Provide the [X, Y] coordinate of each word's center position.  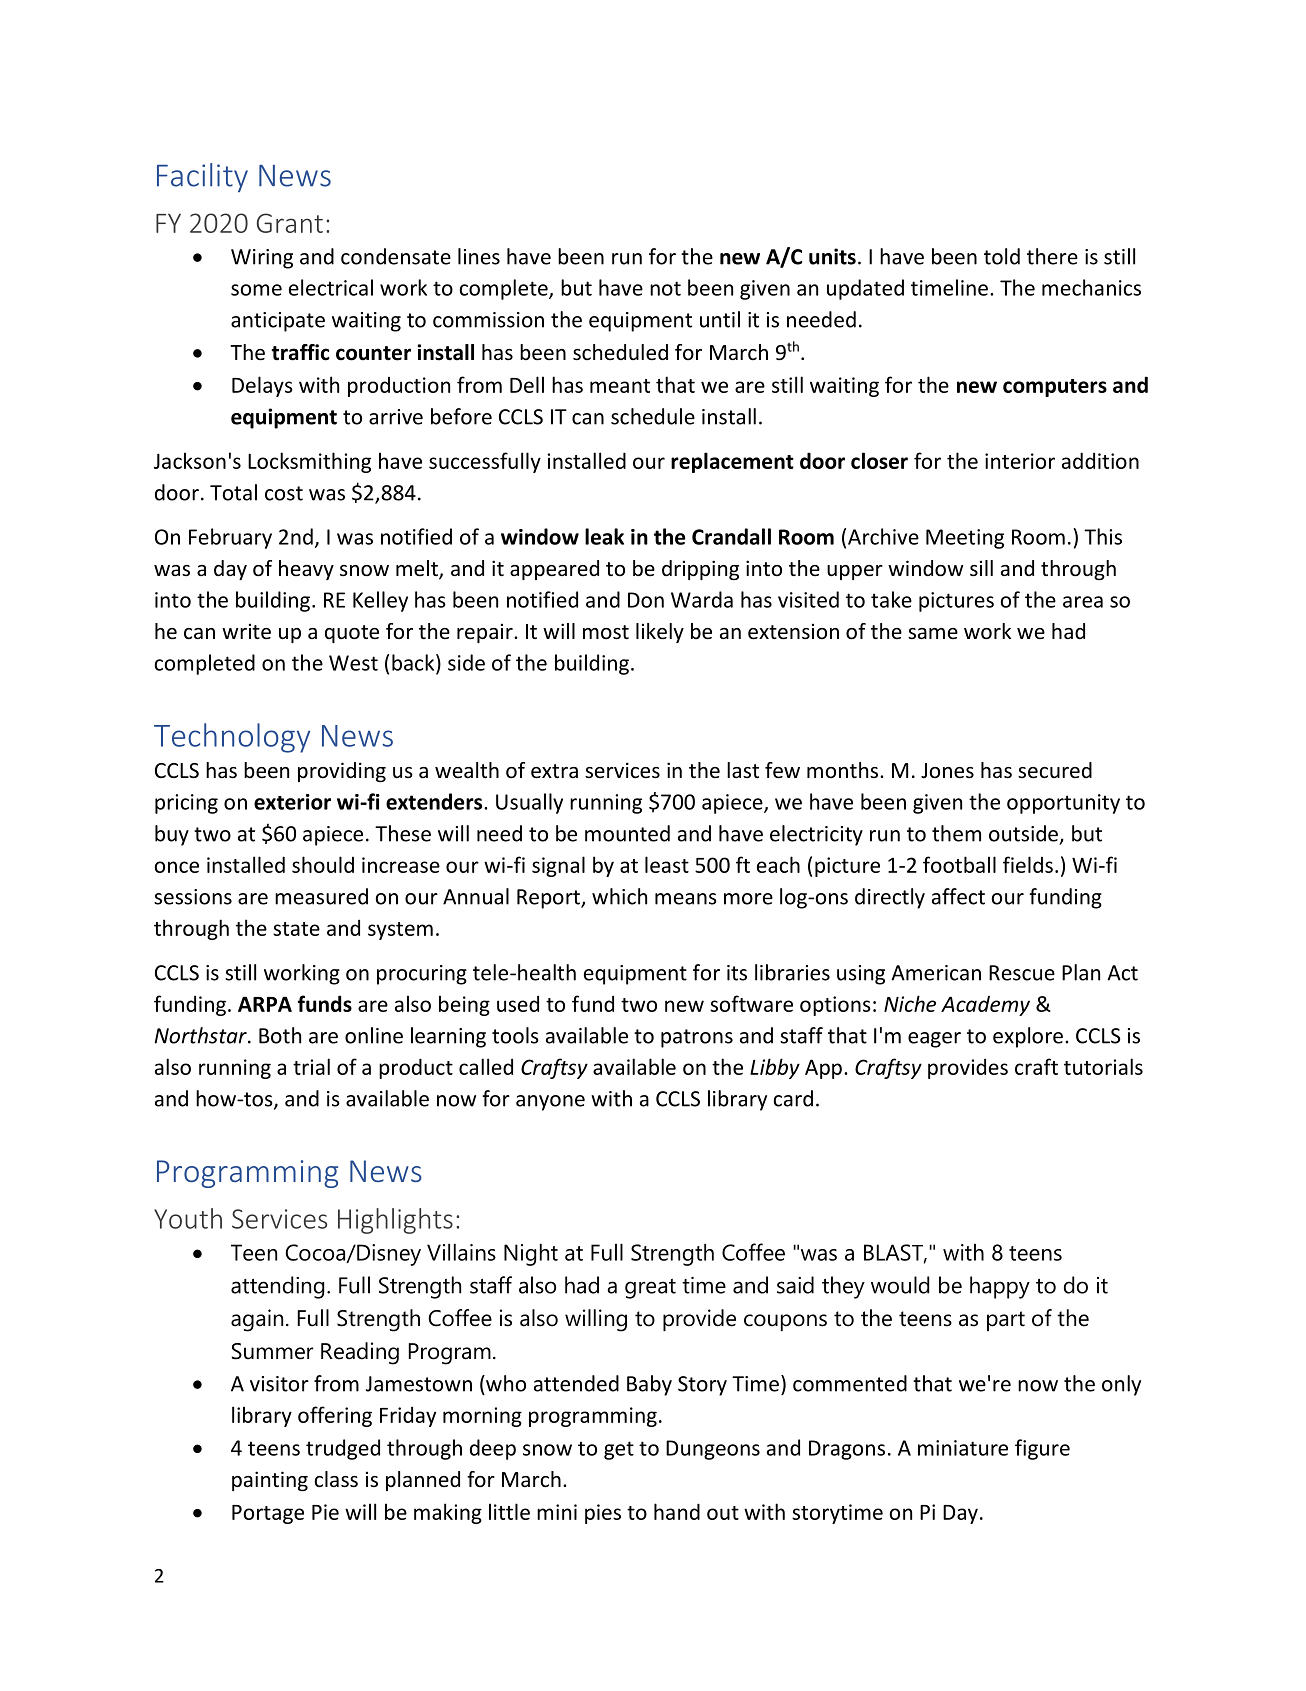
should [323, 864]
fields [1028, 864]
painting [270, 1481]
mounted [627, 833]
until [720, 319]
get [619, 1450]
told [1002, 256]
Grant [290, 223]
